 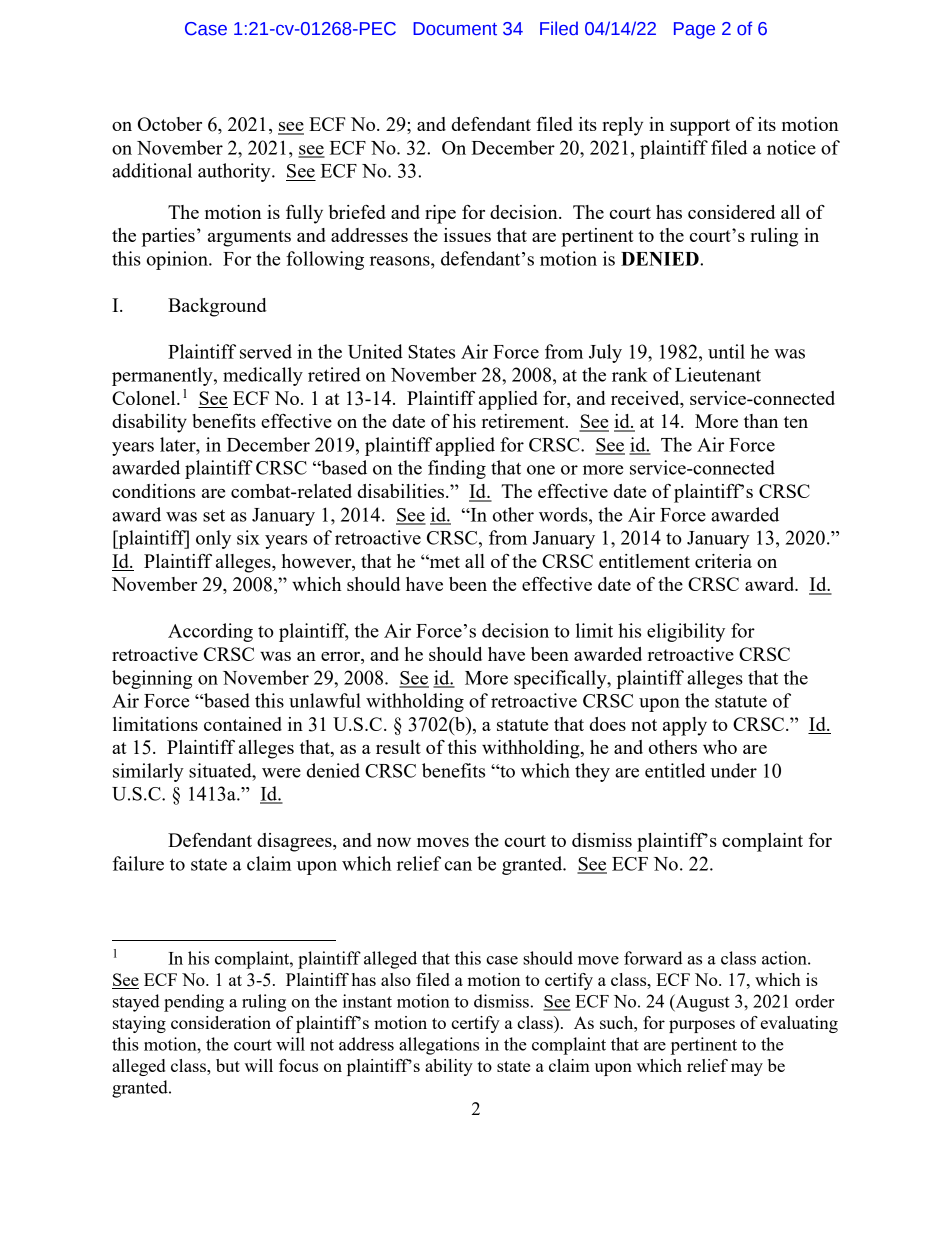 I want to click on October, so click(x=170, y=124).
